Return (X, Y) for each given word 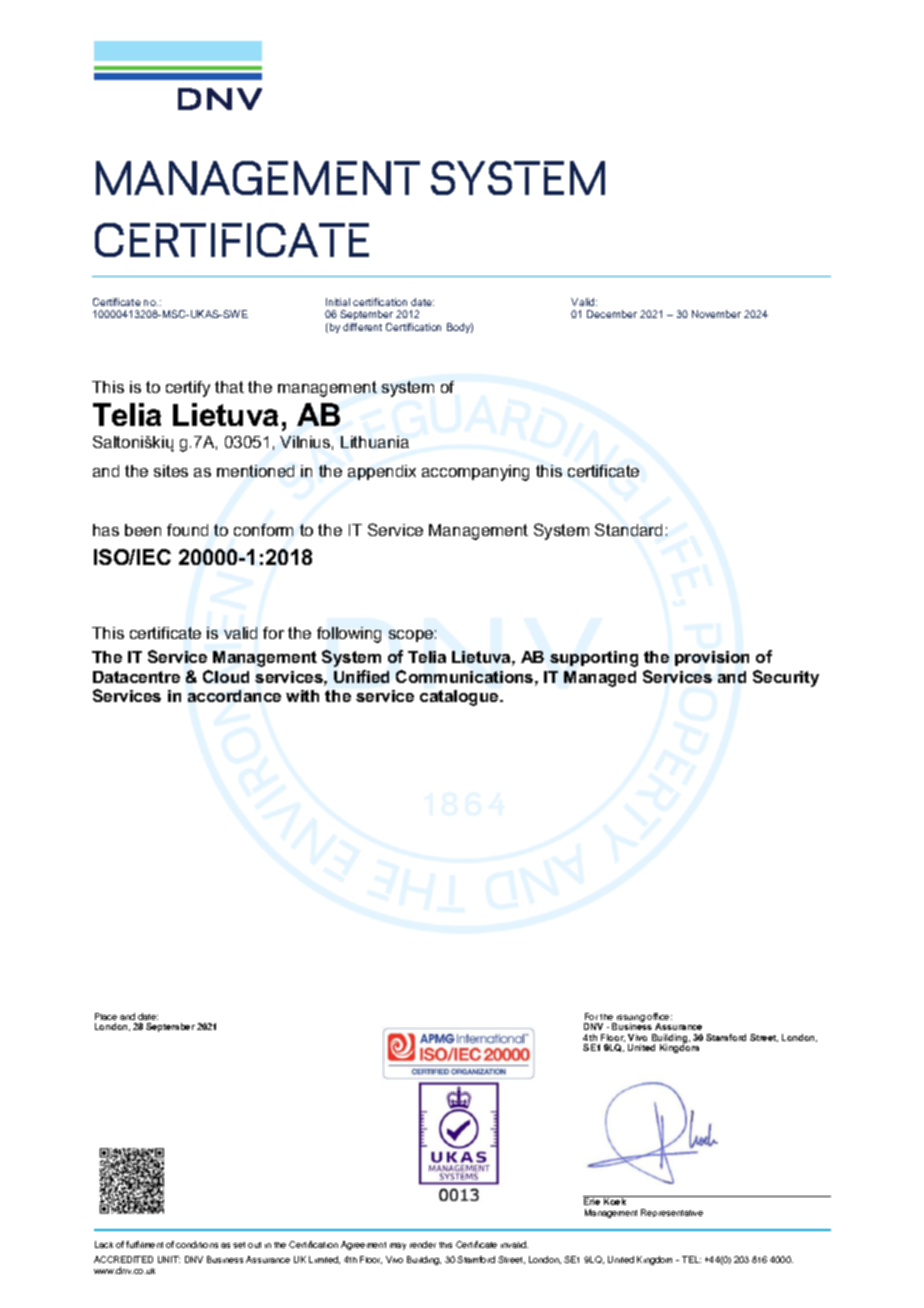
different (362, 327)
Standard (628, 529)
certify (188, 389)
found (187, 530)
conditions (197, 1244)
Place (106, 1016)
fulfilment (144, 1244)
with (302, 696)
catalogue (460, 698)
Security (786, 678)
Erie (593, 1200)
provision (712, 658)
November (716, 314)
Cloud (226, 676)
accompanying (475, 473)
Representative (672, 1213)
